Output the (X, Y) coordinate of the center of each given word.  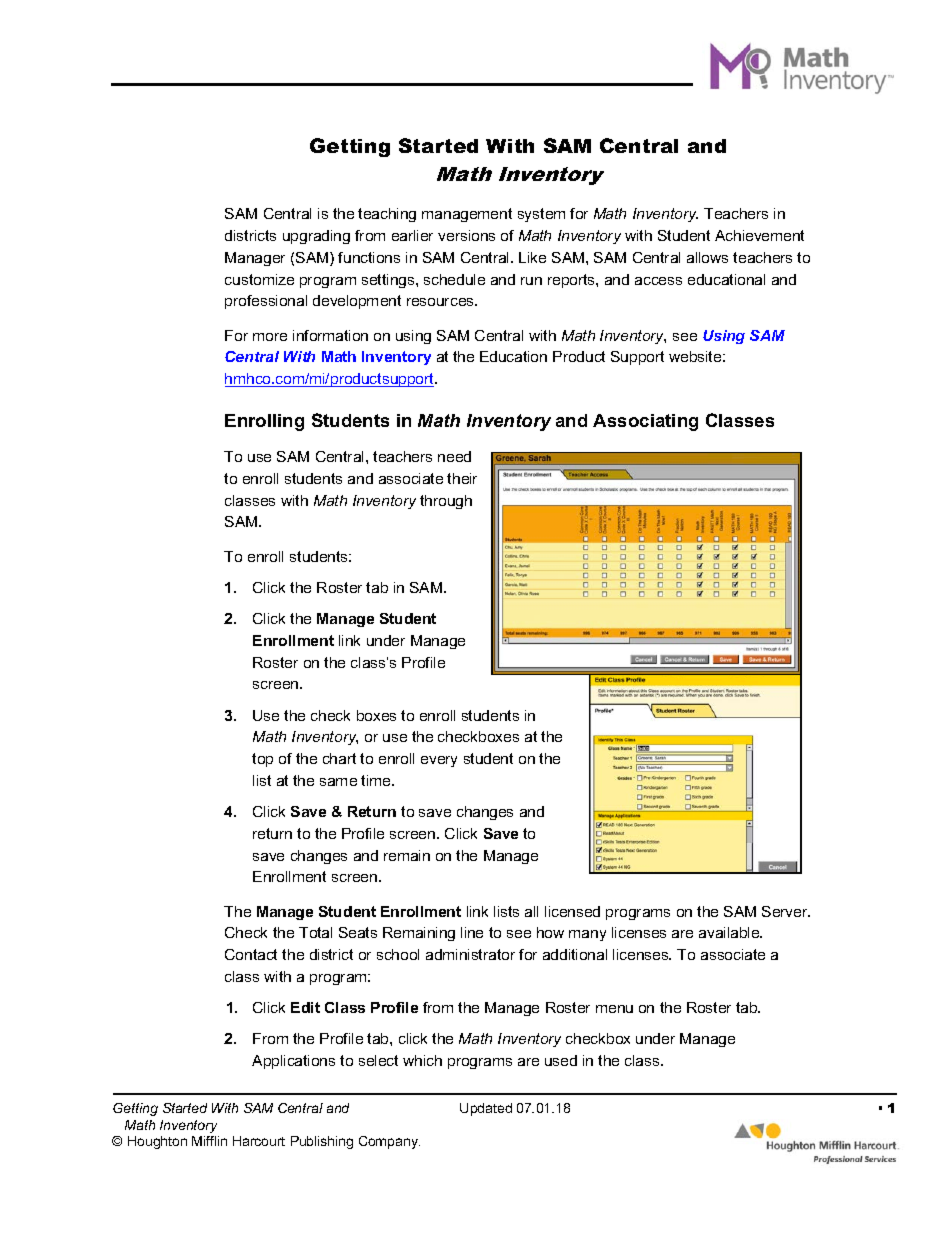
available (730, 932)
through (446, 502)
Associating (645, 422)
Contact (251, 954)
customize (259, 279)
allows (707, 257)
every (439, 761)
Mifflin (209, 1141)
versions (466, 235)
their (462, 478)
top (262, 760)
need (454, 456)
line (472, 932)
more (270, 337)
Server (786, 911)
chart (339, 758)
